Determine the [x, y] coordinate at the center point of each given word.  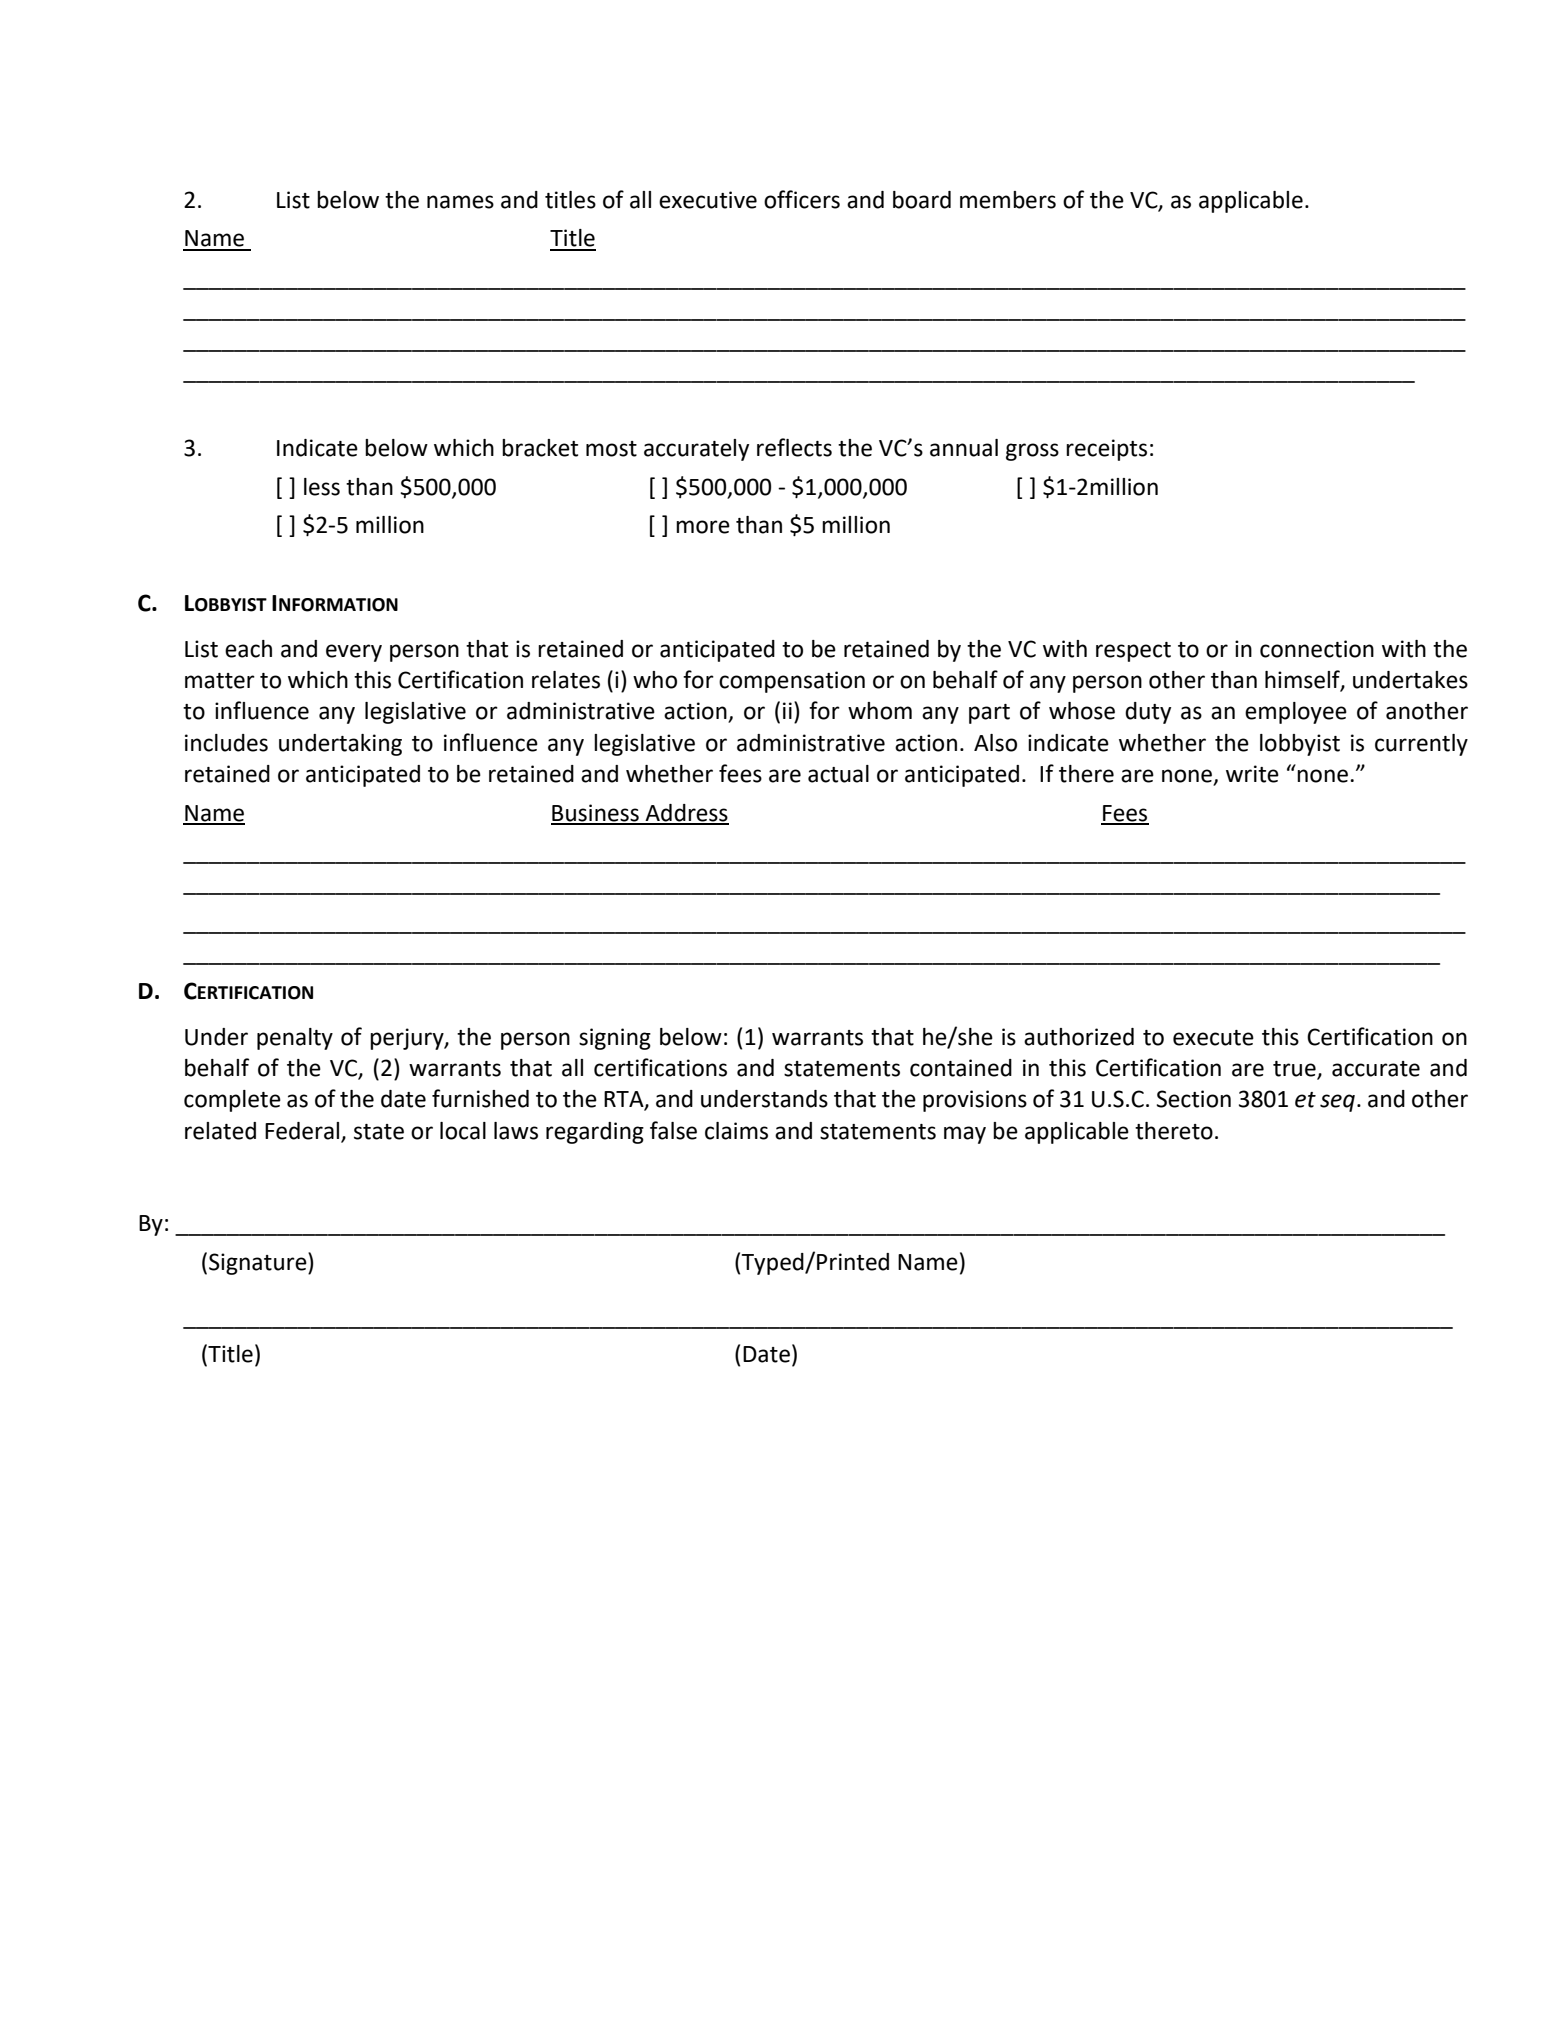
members [1008, 200]
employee [1296, 713]
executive [708, 200]
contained [961, 1068]
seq [1337, 1103]
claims [736, 1131]
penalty [295, 1039]
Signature [259, 1263]
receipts [1106, 450]
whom [880, 711]
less [322, 487]
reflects [794, 447]
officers [802, 199]
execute [1213, 1038]
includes [226, 743]
